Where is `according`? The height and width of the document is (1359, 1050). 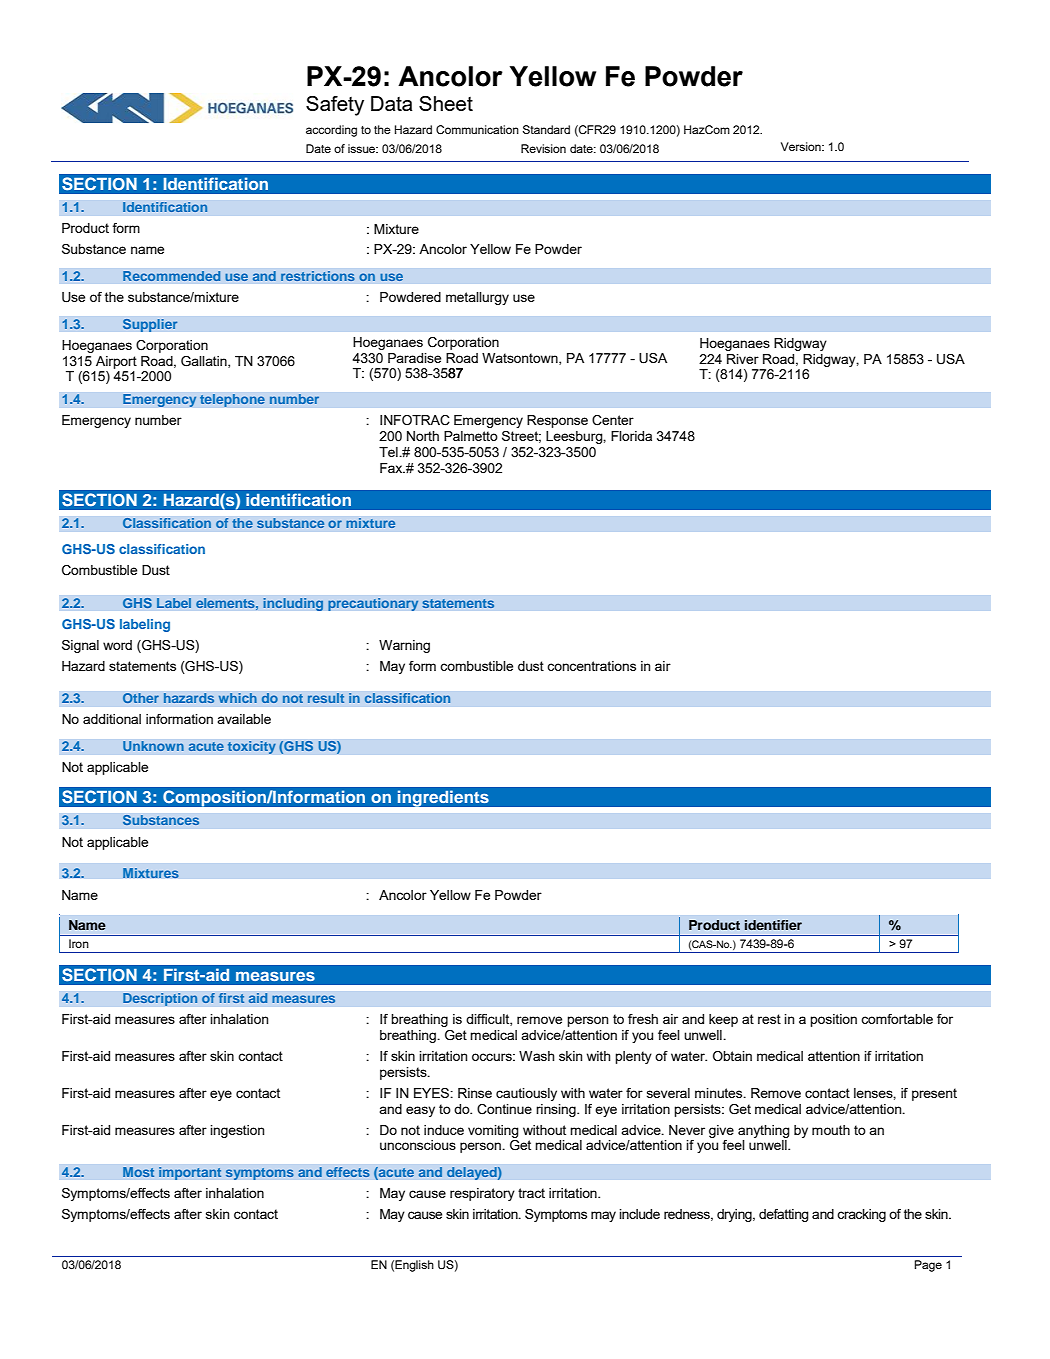
according is located at coordinates (331, 131).
